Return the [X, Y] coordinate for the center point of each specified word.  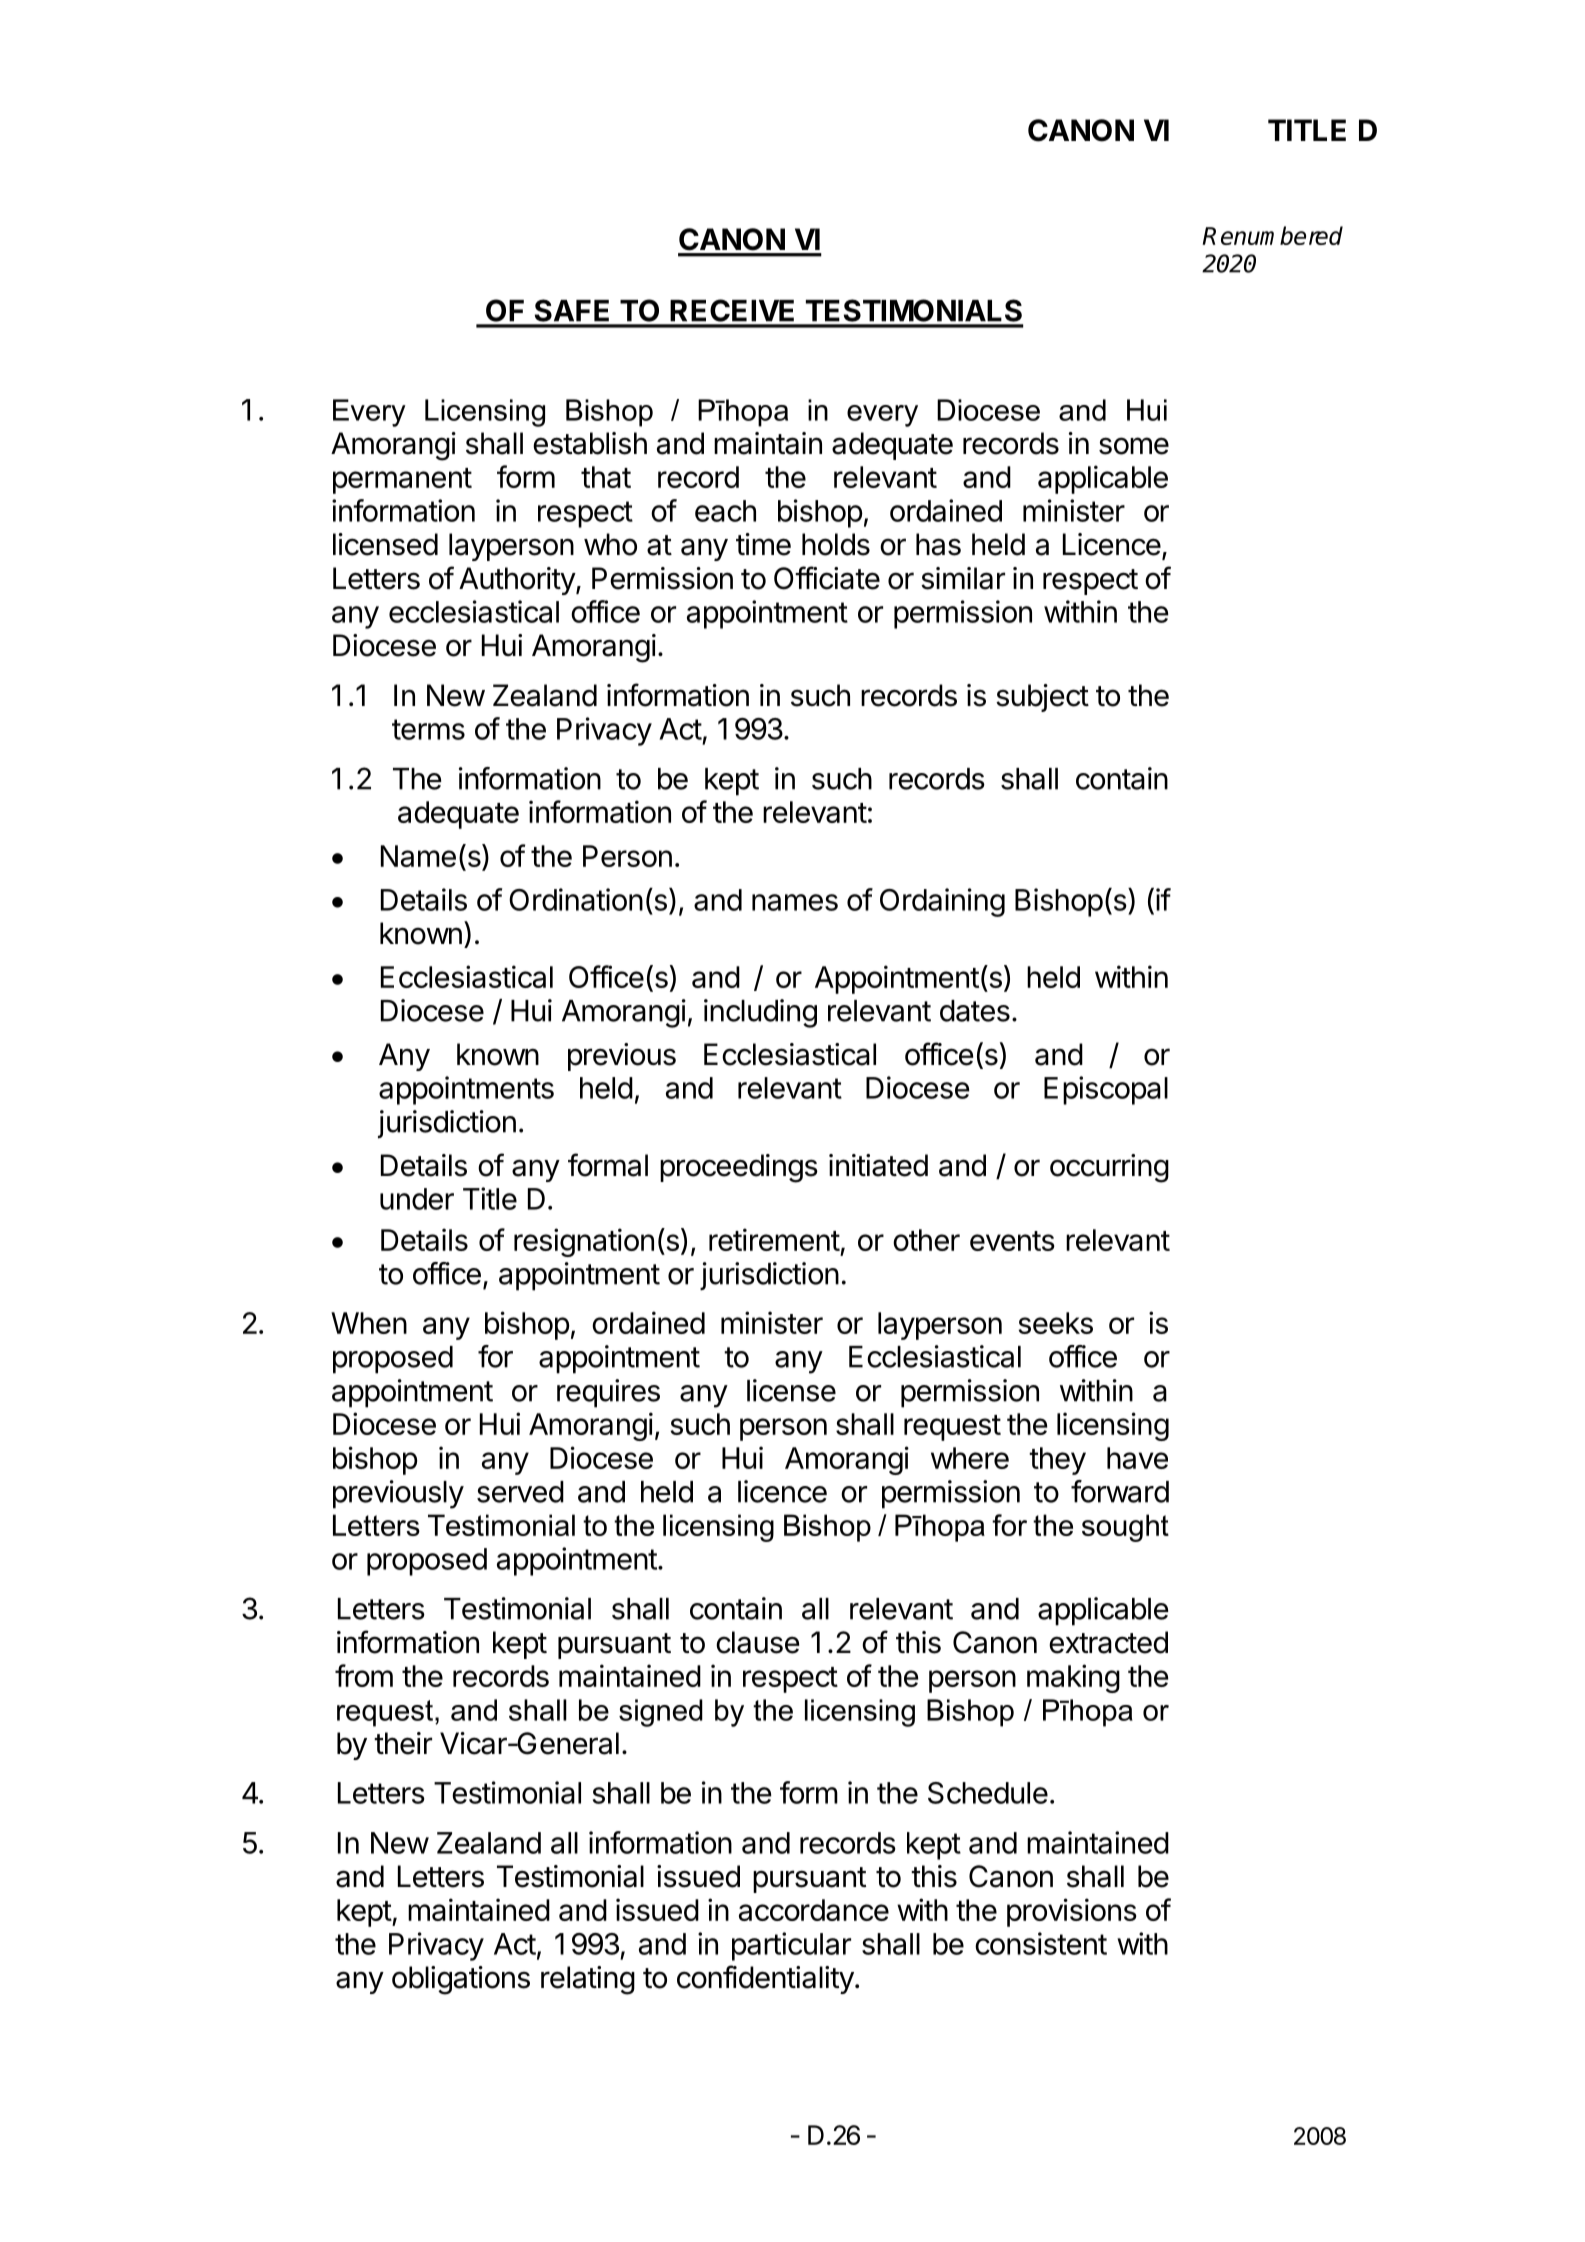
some [1134, 446]
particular [791, 1946]
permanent [402, 481]
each [725, 511]
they [1057, 1461]
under [417, 1199]
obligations [461, 1980]
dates [975, 1011]
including [760, 1013]
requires [608, 1393]
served [520, 1492]
